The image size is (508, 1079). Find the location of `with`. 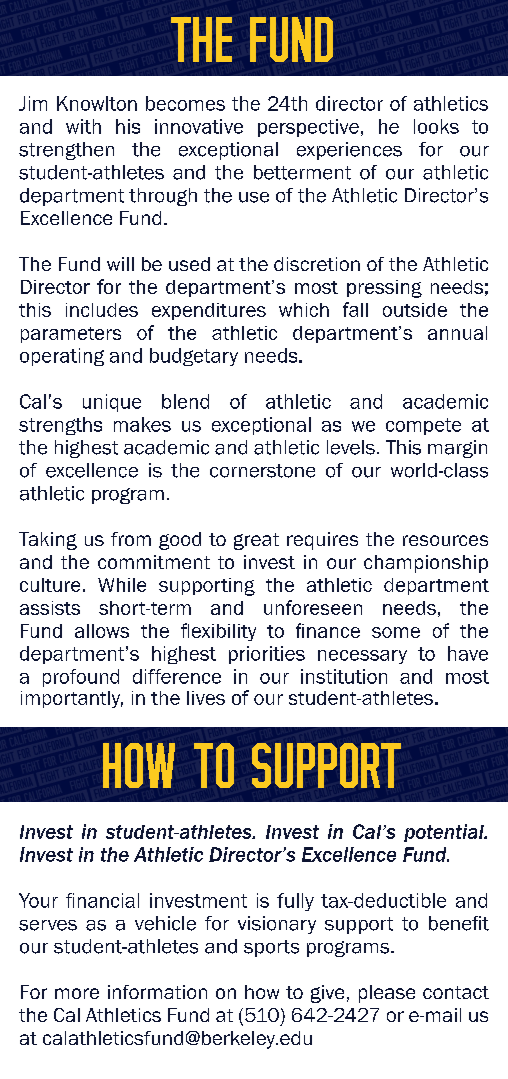

with is located at coordinates (83, 126).
